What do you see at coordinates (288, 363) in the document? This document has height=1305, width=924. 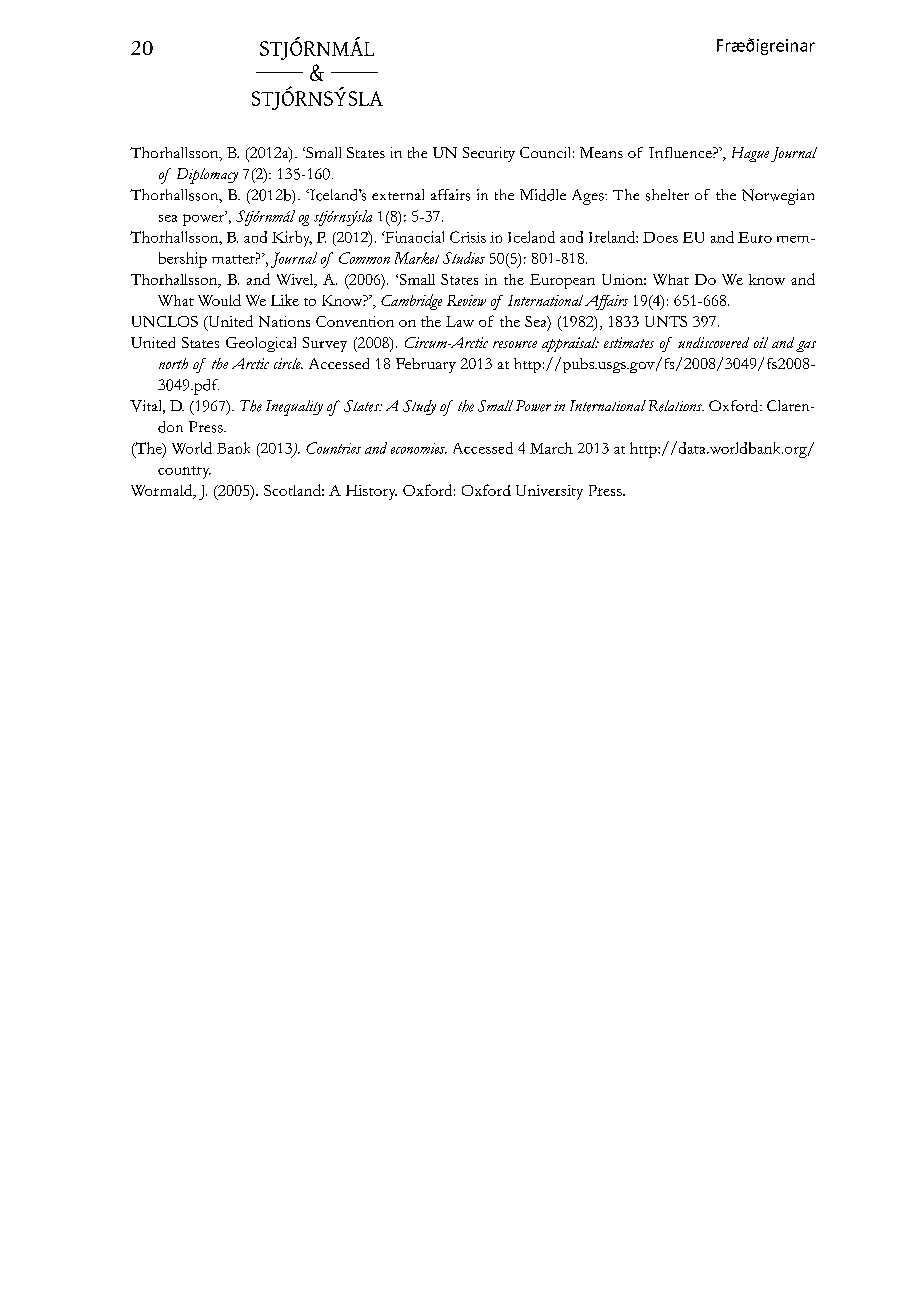 I see `circle` at bounding box center [288, 363].
